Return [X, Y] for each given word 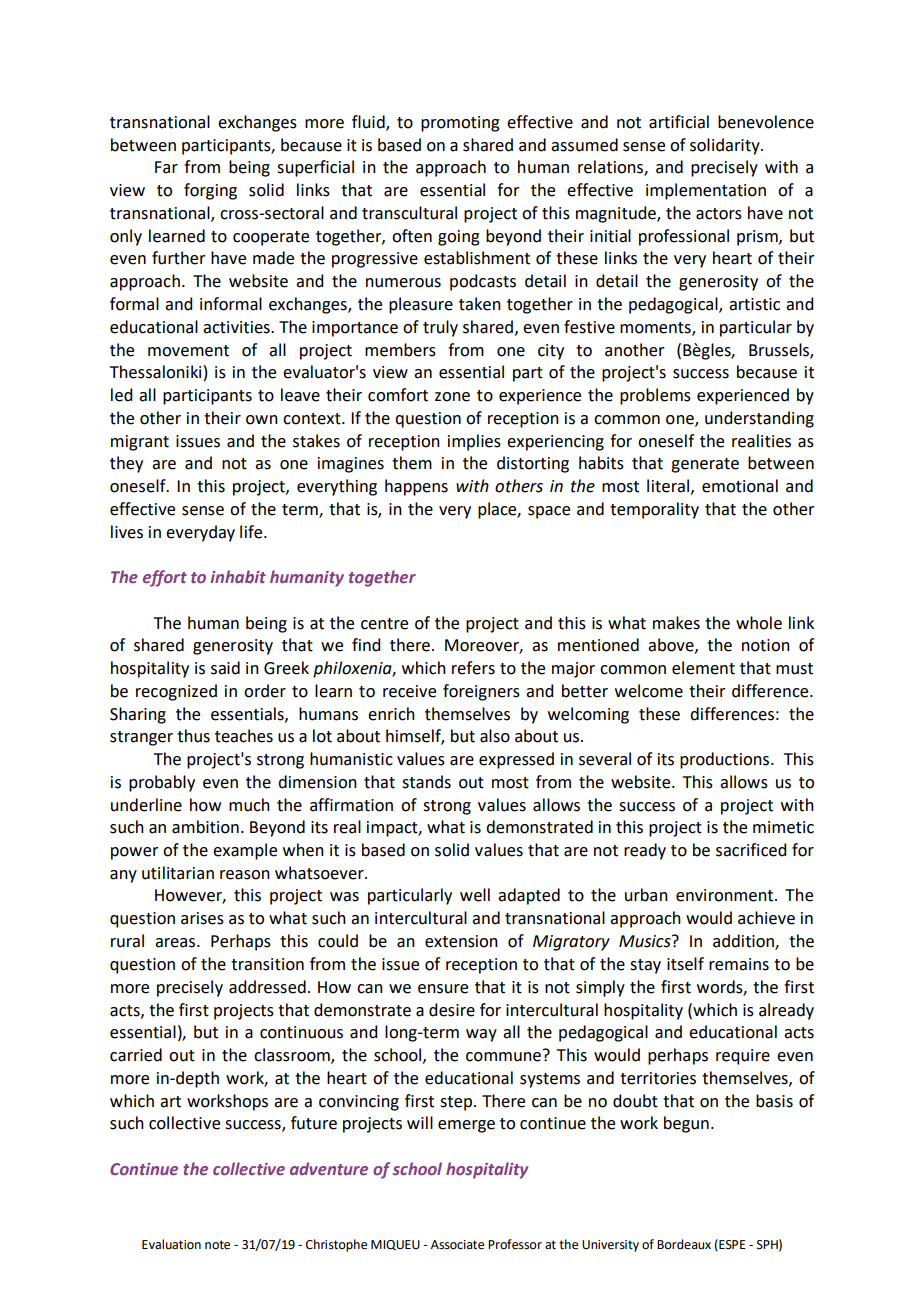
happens [416, 487]
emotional [740, 486]
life [252, 532]
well [475, 895]
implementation [706, 191]
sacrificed [751, 850]
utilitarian [178, 873]
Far [166, 167]
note [217, 1245]
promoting [460, 124]
